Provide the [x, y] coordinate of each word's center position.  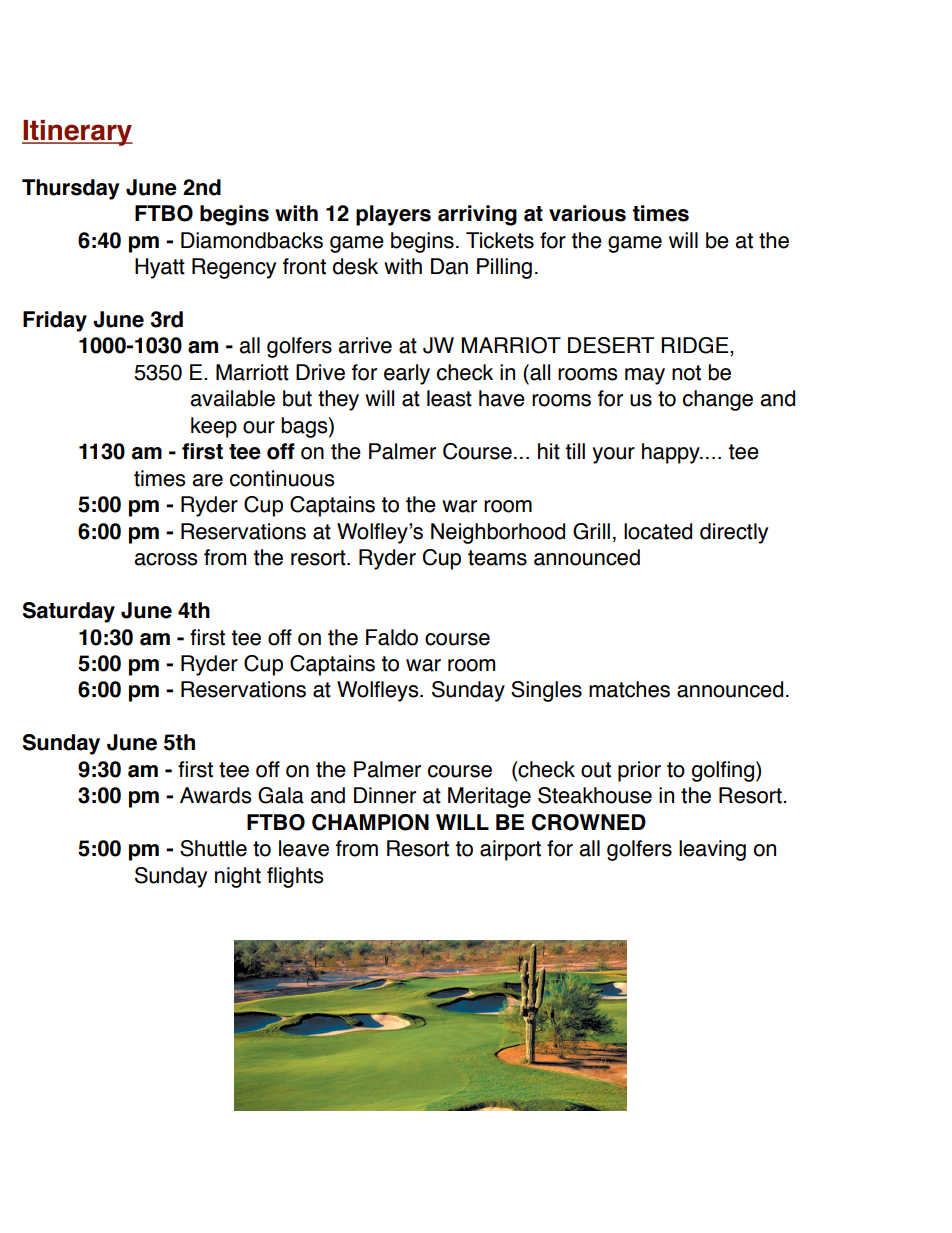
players [393, 215]
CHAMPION [370, 822]
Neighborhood [498, 533]
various [587, 213]
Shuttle [213, 848]
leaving [712, 850]
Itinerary [77, 133]
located [658, 531]
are [207, 480]
